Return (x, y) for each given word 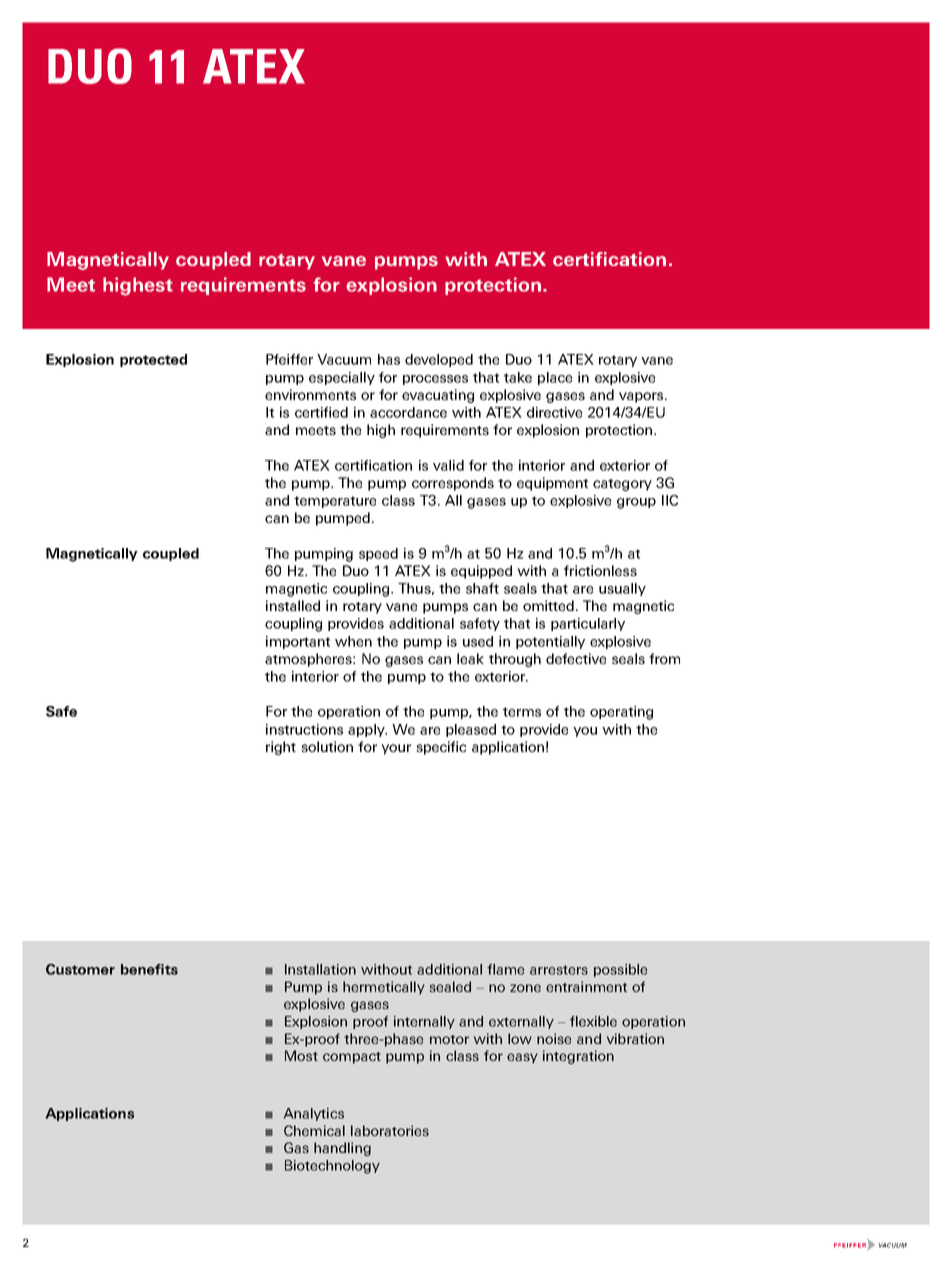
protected (153, 360)
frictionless (600, 570)
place (555, 378)
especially (342, 378)
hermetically (384, 988)
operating (621, 713)
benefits (149, 969)
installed (293, 605)
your (396, 749)
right (281, 748)
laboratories (390, 1130)
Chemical (314, 1130)
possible (620, 970)
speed (378, 554)
